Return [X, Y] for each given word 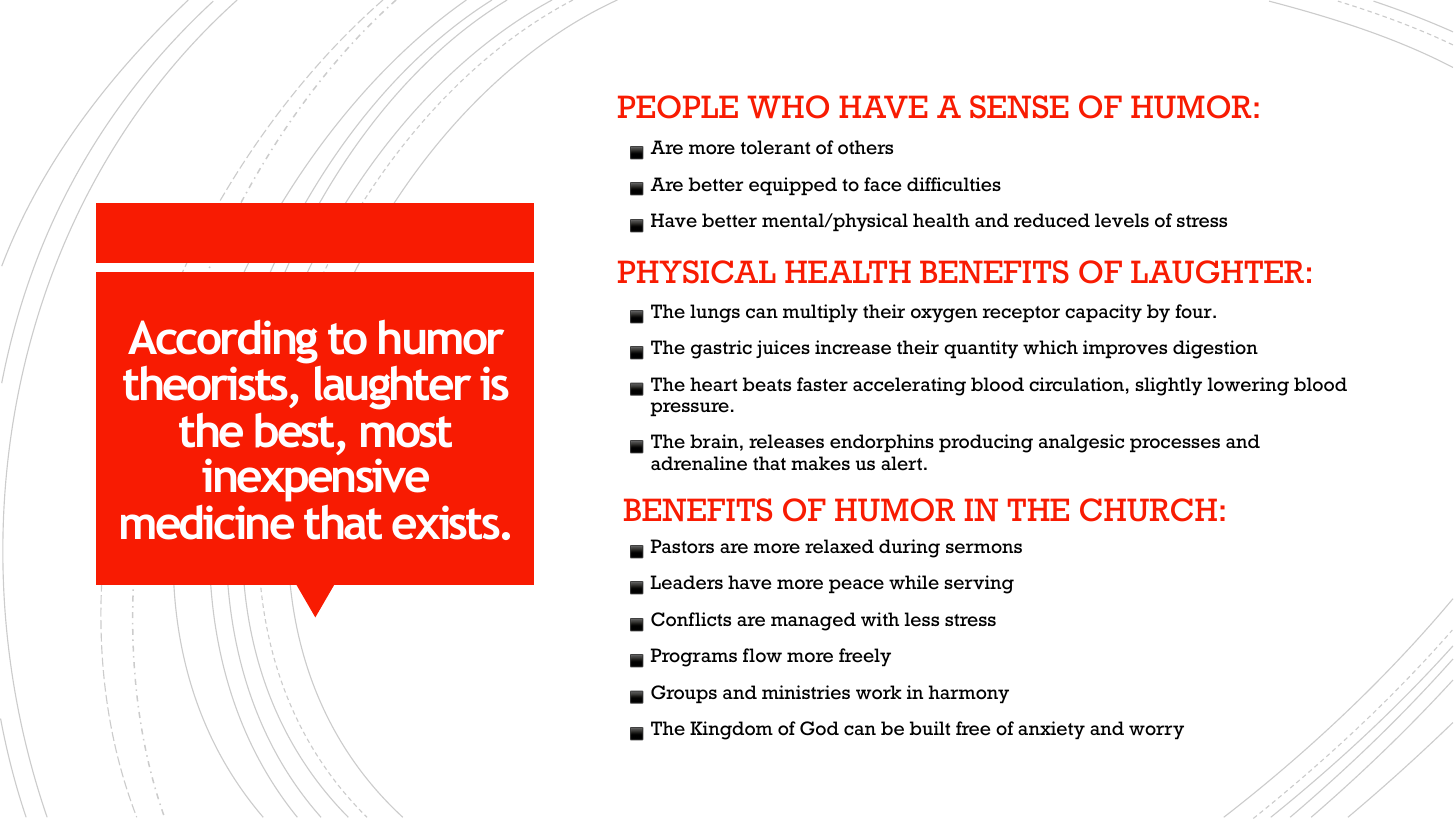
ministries [806, 692]
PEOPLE [678, 107]
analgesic [1081, 443]
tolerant [775, 147]
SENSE [1019, 107]
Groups [684, 694]
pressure [689, 409]
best [294, 430]
